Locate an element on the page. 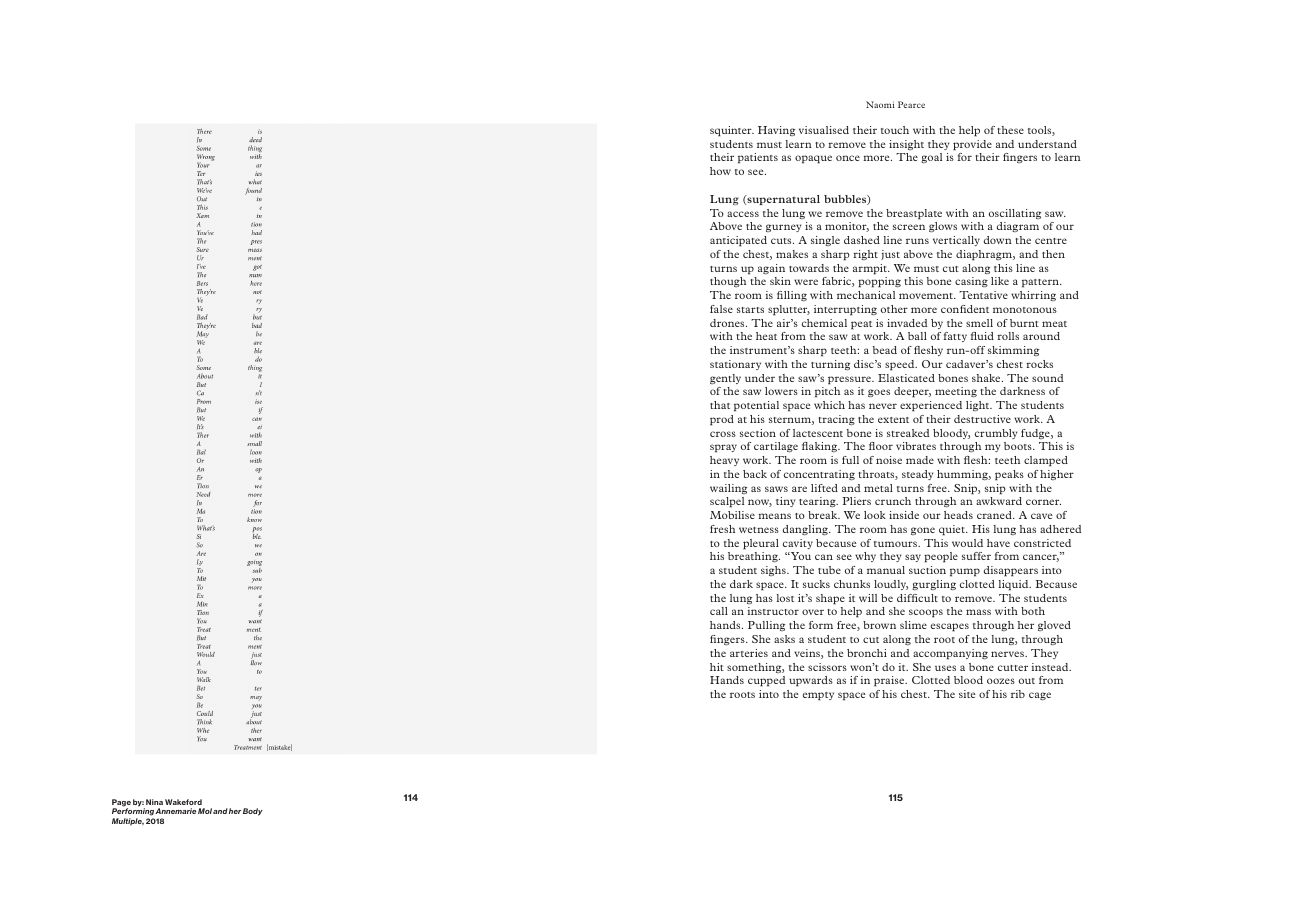 Image resolution: width=1308 pixels, height=924 pixels. Having is located at coordinates (777, 131).
